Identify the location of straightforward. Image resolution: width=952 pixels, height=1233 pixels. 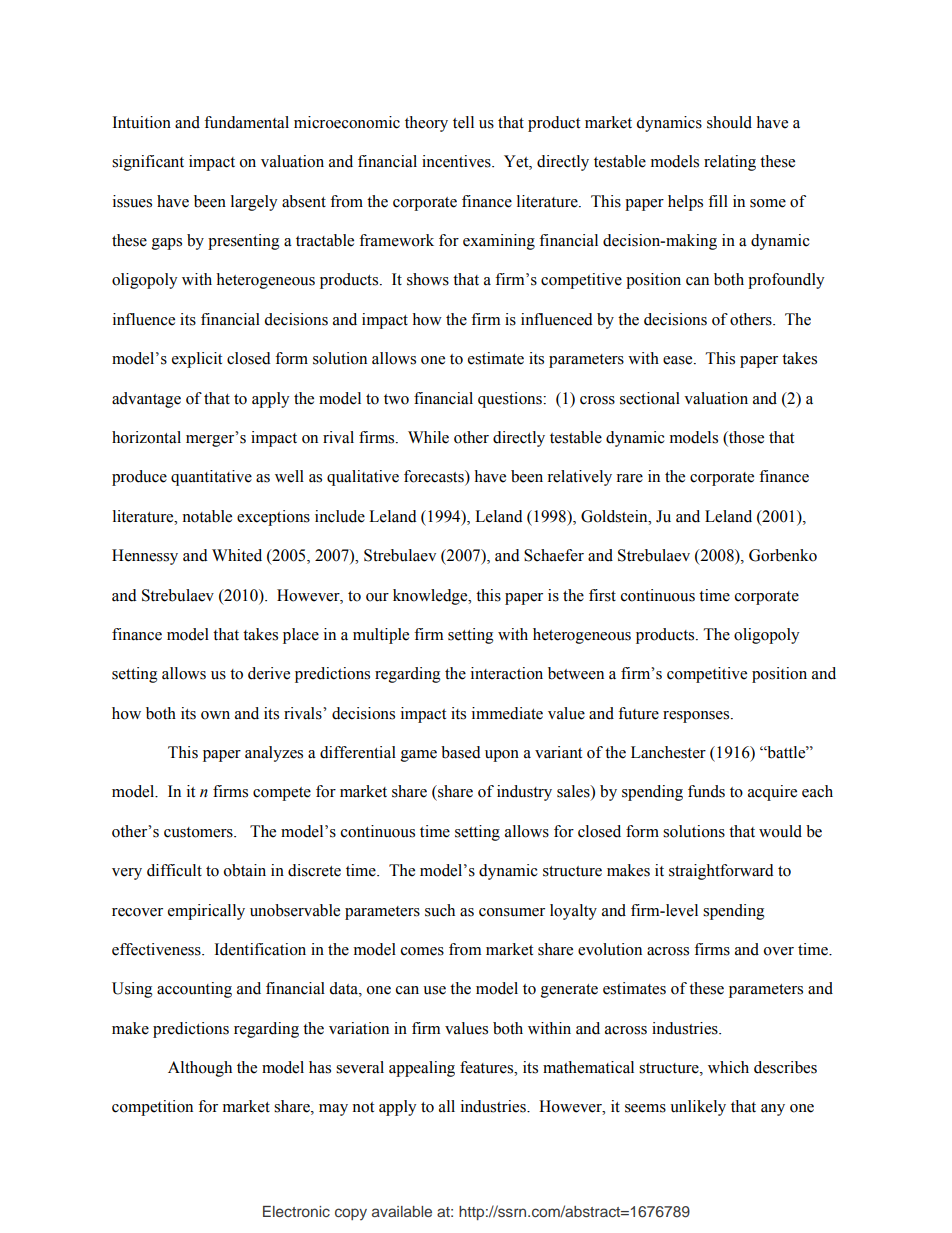
(721, 872).
